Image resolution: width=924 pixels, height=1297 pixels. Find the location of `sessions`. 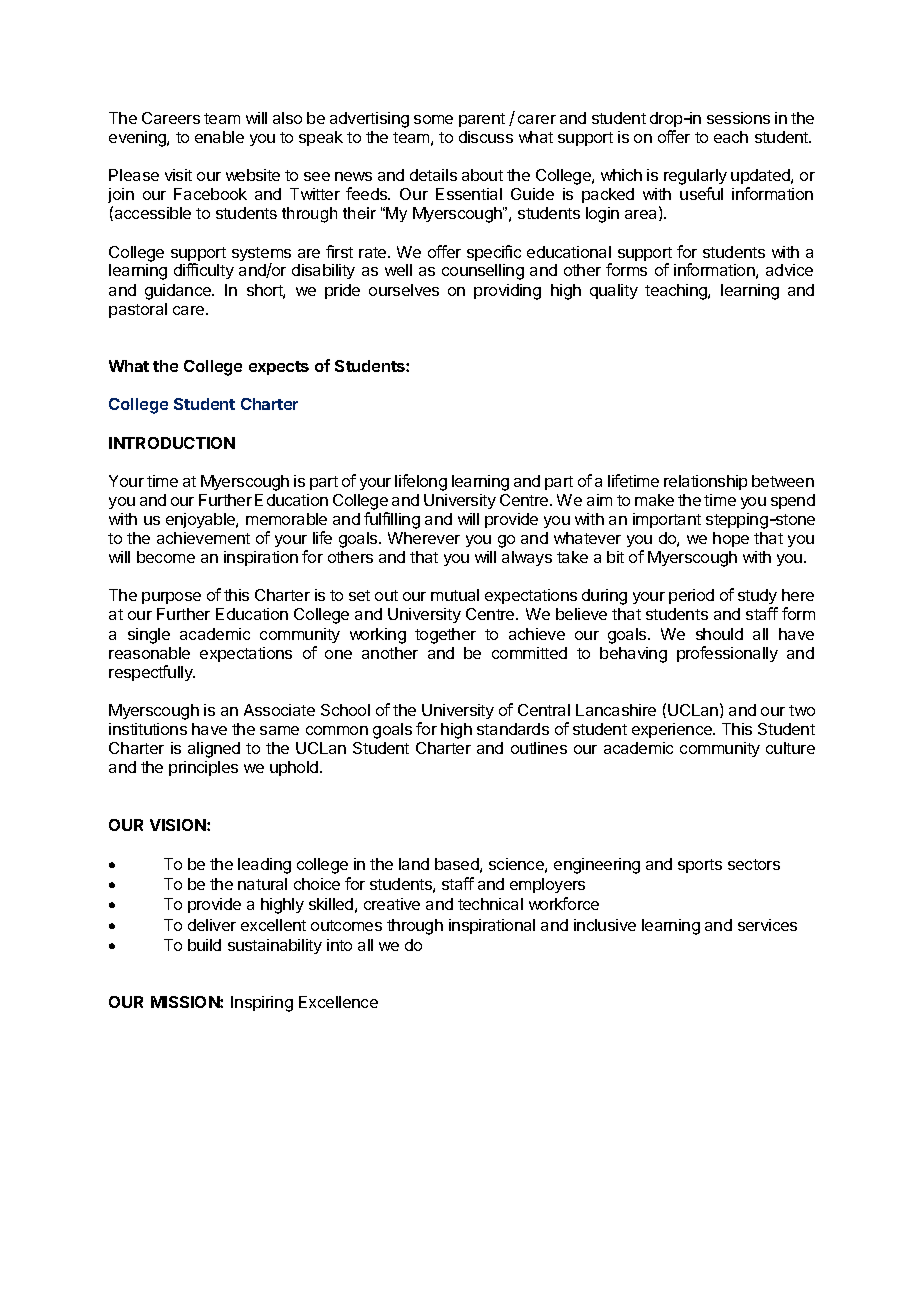

sessions is located at coordinates (738, 118).
